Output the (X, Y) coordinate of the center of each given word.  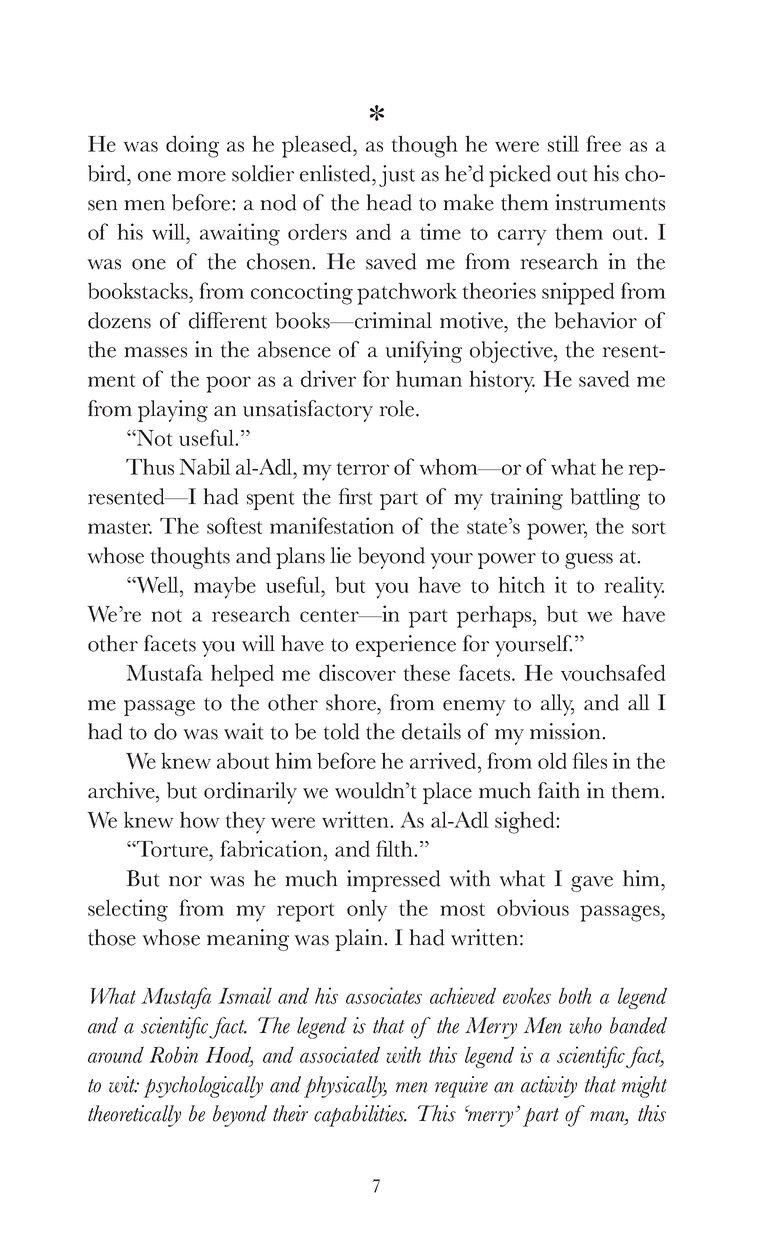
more (201, 176)
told (341, 731)
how (200, 819)
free (603, 143)
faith (559, 790)
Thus (150, 466)
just (397, 176)
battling (605, 499)
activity (549, 1087)
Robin (173, 1054)
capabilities (360, 1116)
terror (362, 468)
